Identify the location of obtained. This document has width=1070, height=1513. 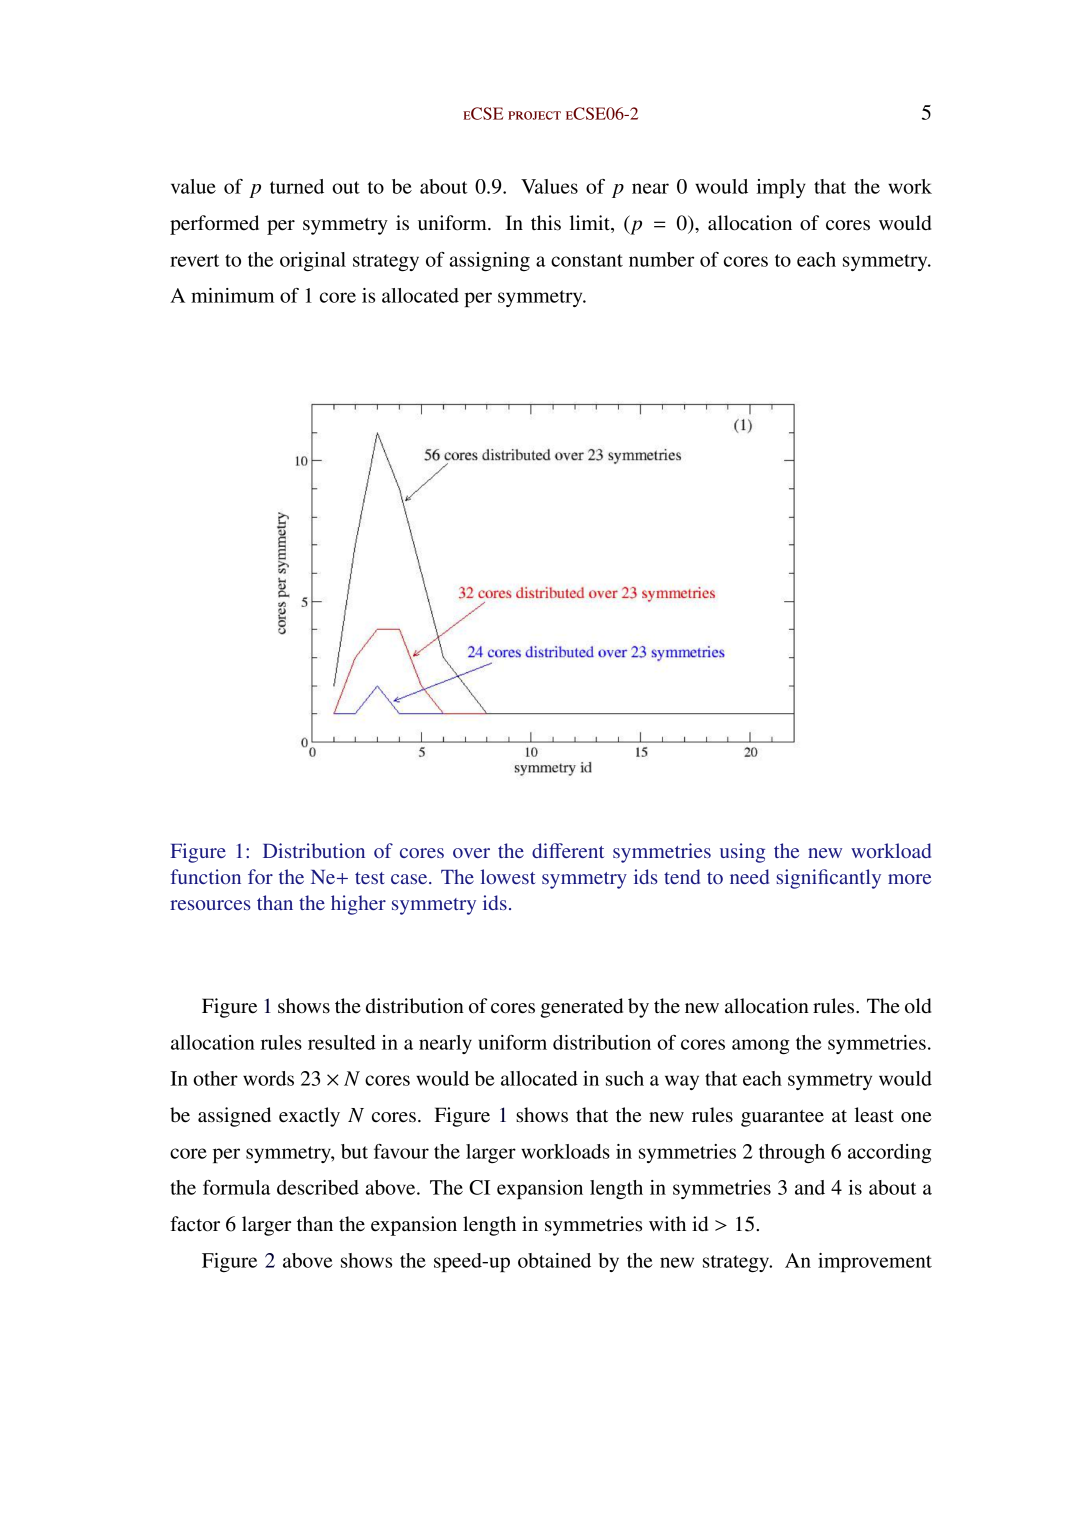
(554, 1260).
